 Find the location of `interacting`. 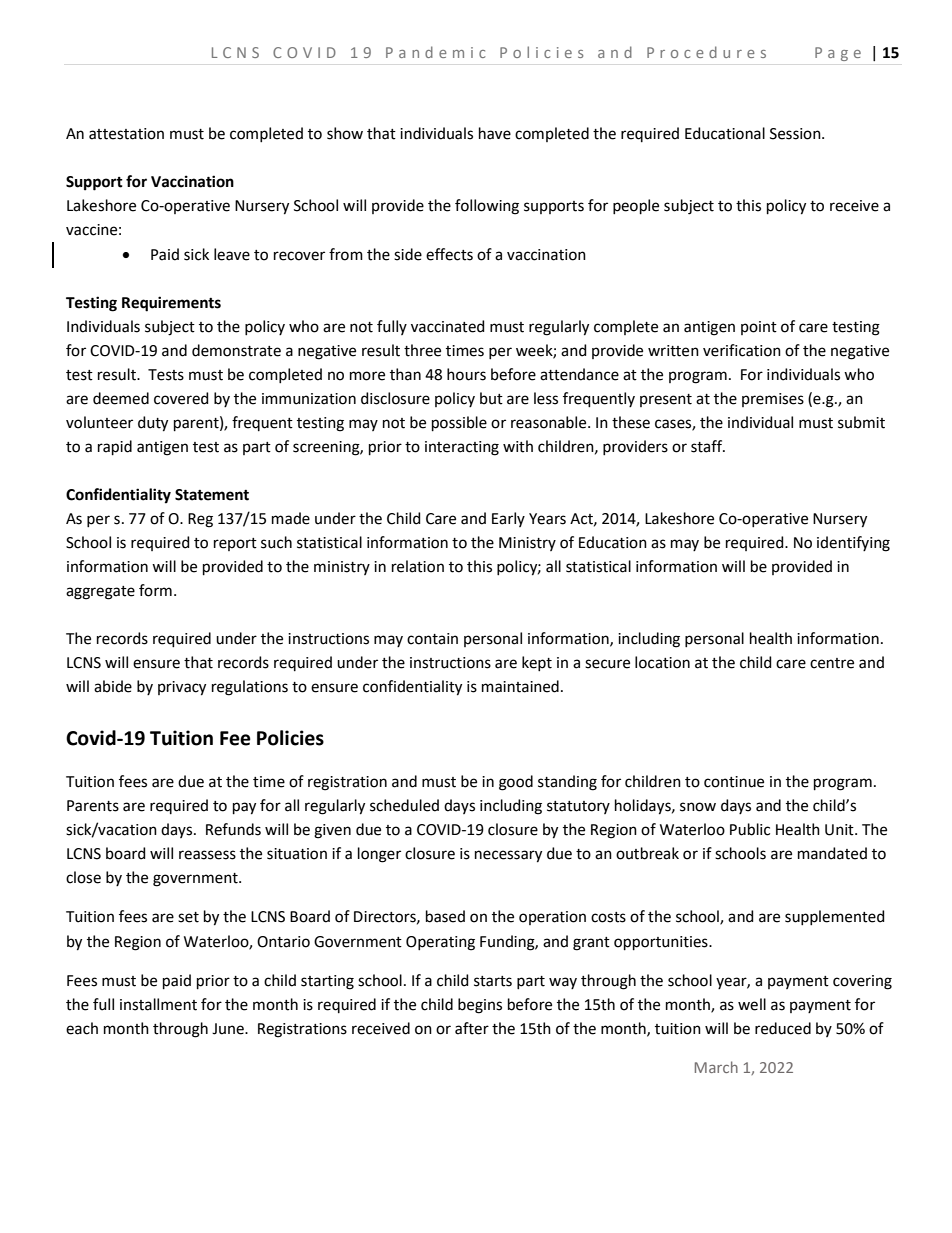

interacting is located at coordinates (462, 448).
